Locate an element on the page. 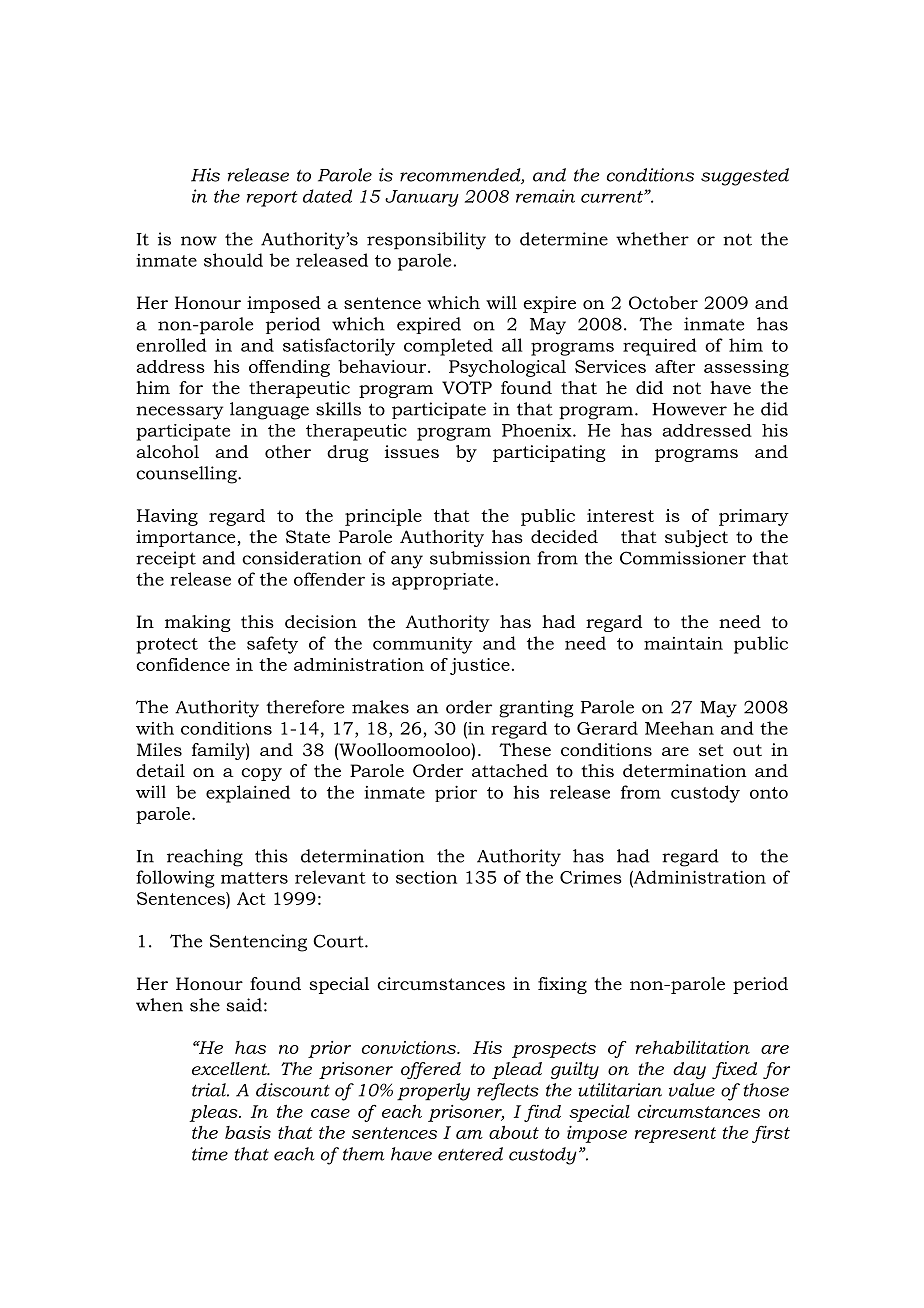 The height and width of the document is (1308, 924). issues is located at coordinates (412, 451).
